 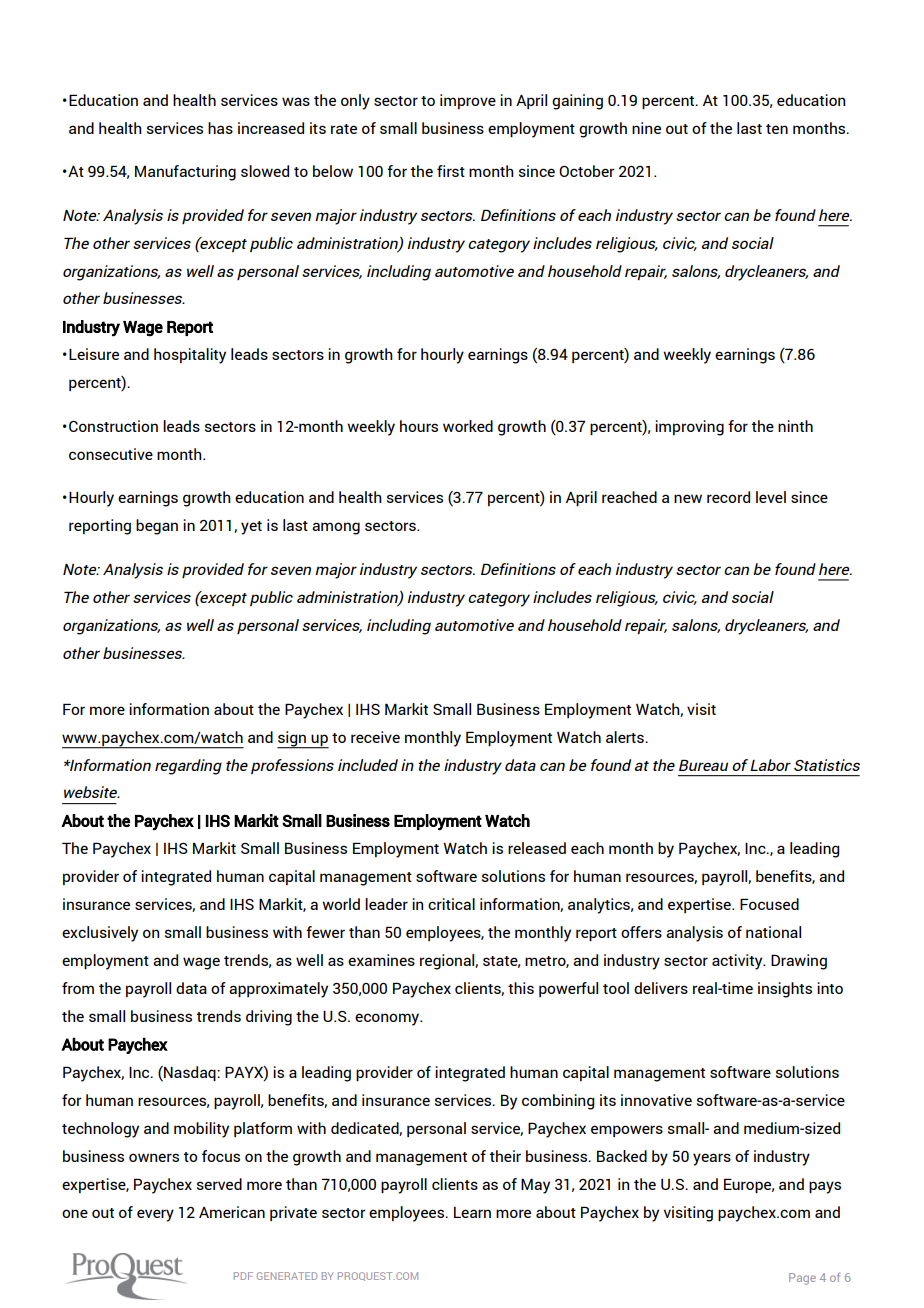 What do you see at coordinates (292, 739) in the page?
I see `sign` at bounding box center [292, 739].
